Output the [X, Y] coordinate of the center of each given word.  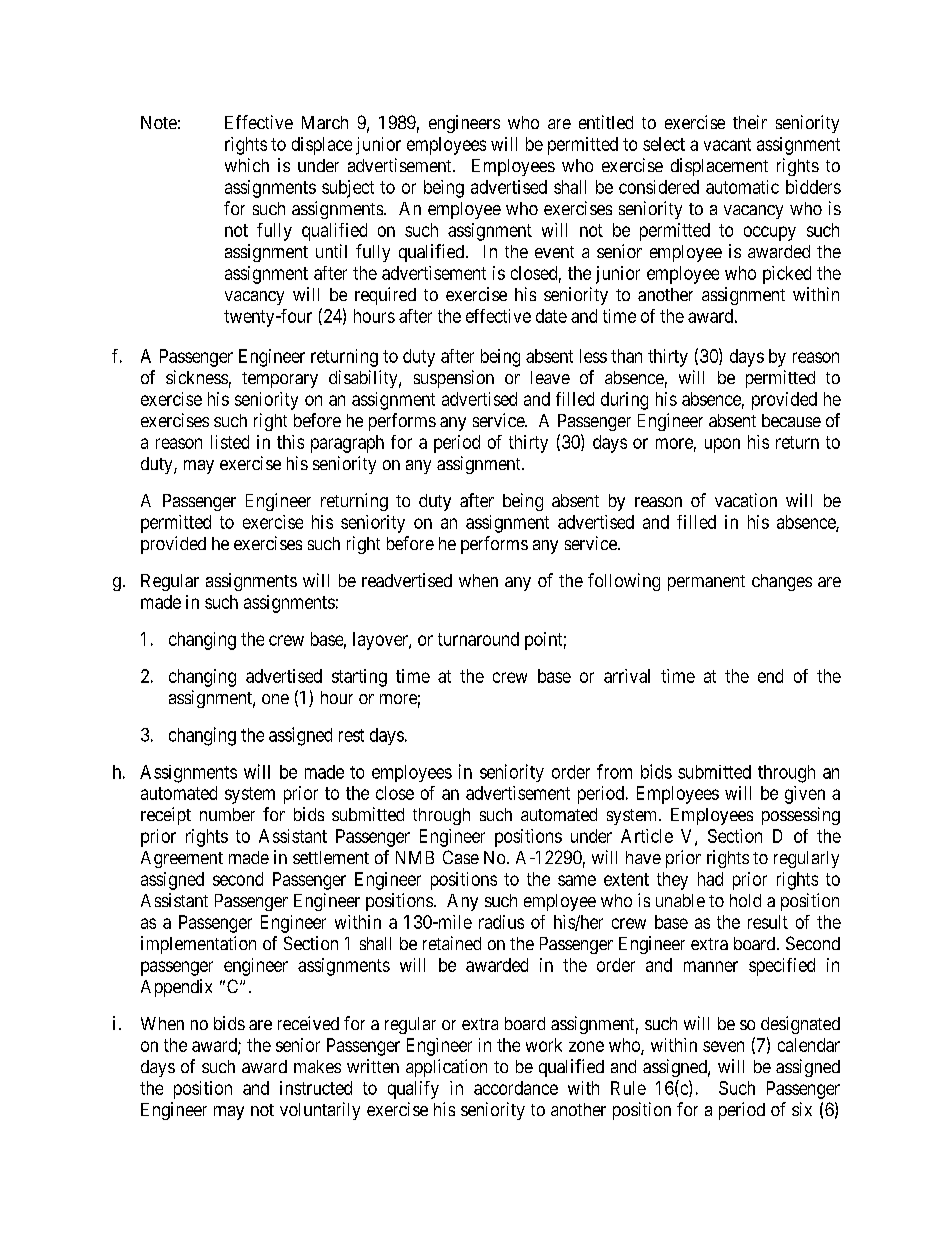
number [227, 814]
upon [722, 445]
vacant [727, 144]
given [805, 795]
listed [230, 442]
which [247, 165]
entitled [606, 122]
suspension [454, 379]
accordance [516, 1088]
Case [461, 857]
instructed [316, 1088]
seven [723, 1046]
